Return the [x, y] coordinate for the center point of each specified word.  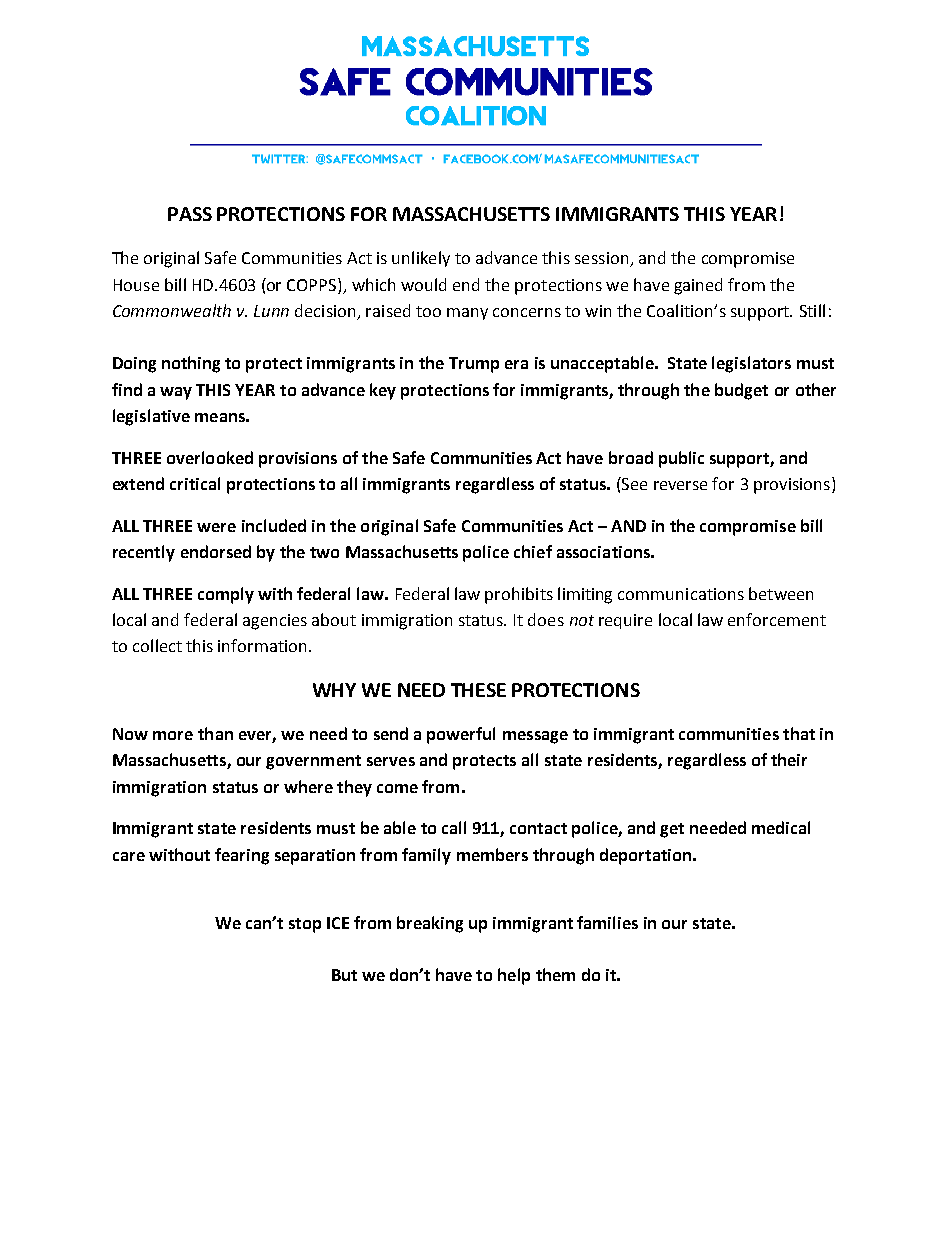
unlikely [421, 259]
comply [226, 595]
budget [741, 391]
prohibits [519, 595]
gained [698, 286]
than [215, 733]
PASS [190, 214]
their [789, 759]
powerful [461, 735]
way [176, 393]
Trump [474, 365]
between [781, 593]
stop [305, 925]
